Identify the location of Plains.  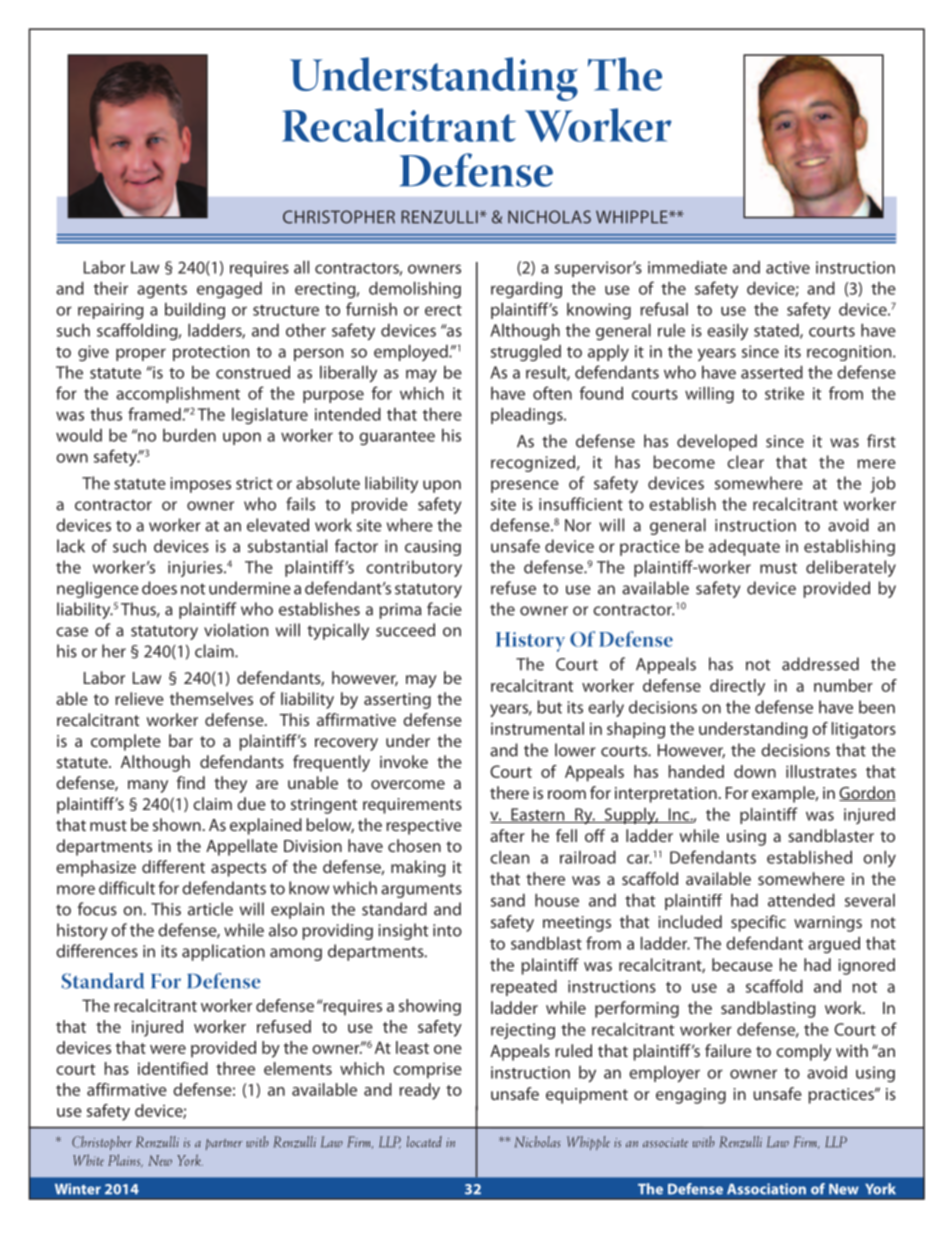
(125, 1161).
